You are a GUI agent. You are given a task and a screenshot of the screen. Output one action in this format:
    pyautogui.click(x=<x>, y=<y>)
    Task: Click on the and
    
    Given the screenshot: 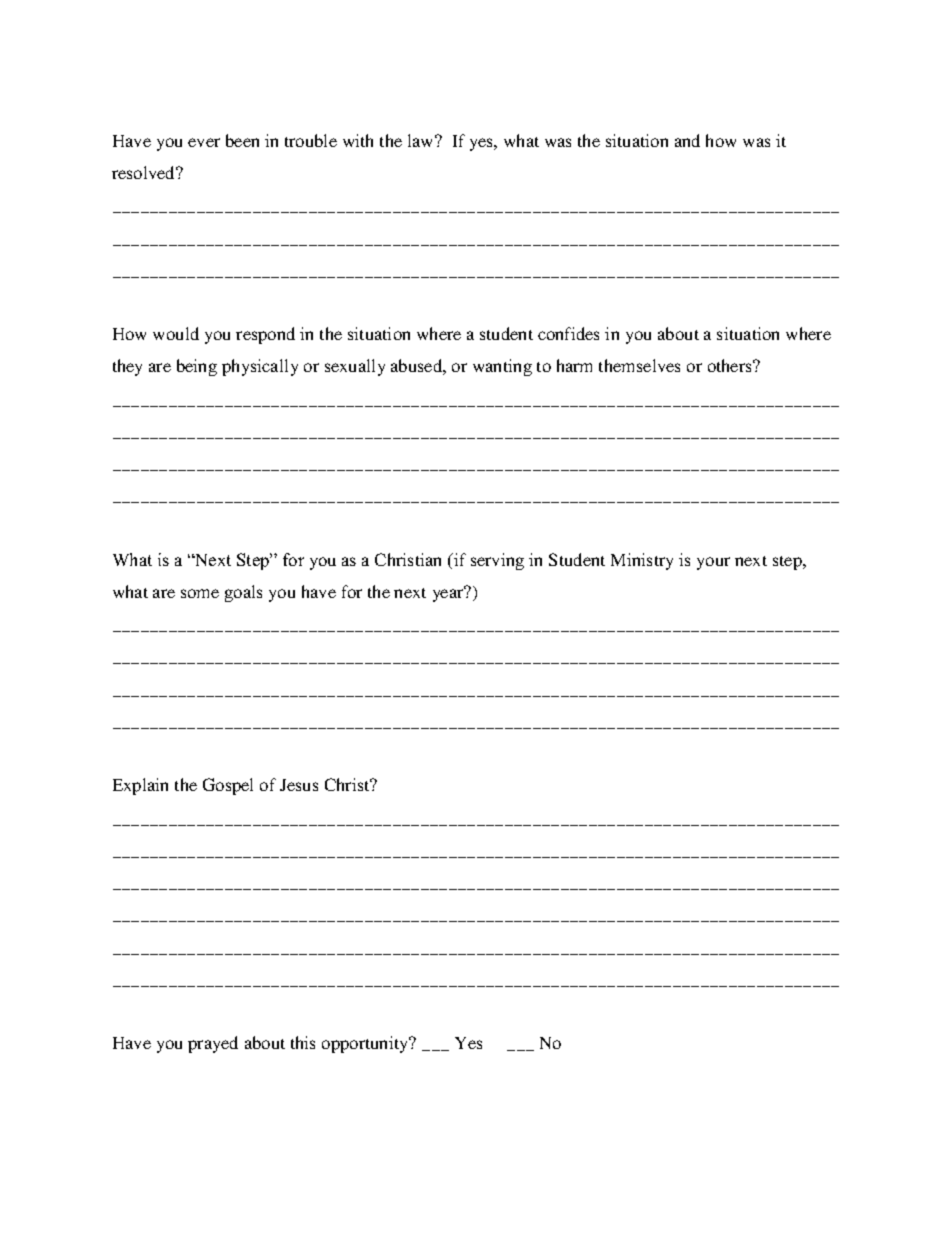 What is the action you would take?
    pyautogui.click(x=687, y=140)
